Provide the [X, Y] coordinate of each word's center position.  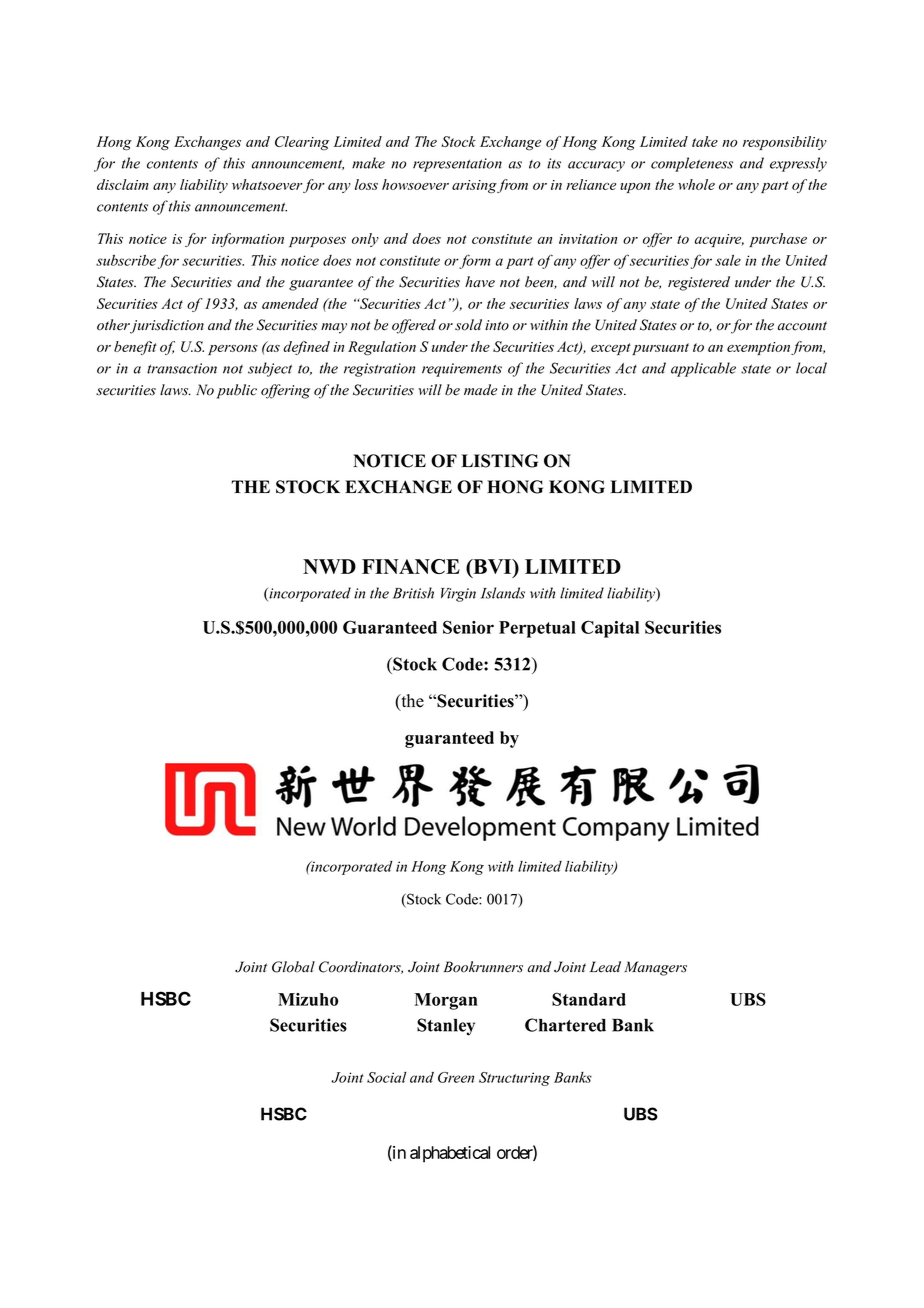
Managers [655, 968]
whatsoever [267, 184]
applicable [703, 369]
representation [457, 165]
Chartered [565, 1025]
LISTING [500, 461]
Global [293, 967]
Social [386, 1077]
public [237, 391]
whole [696, 184]
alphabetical [450, 1154]
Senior [468, 627]
